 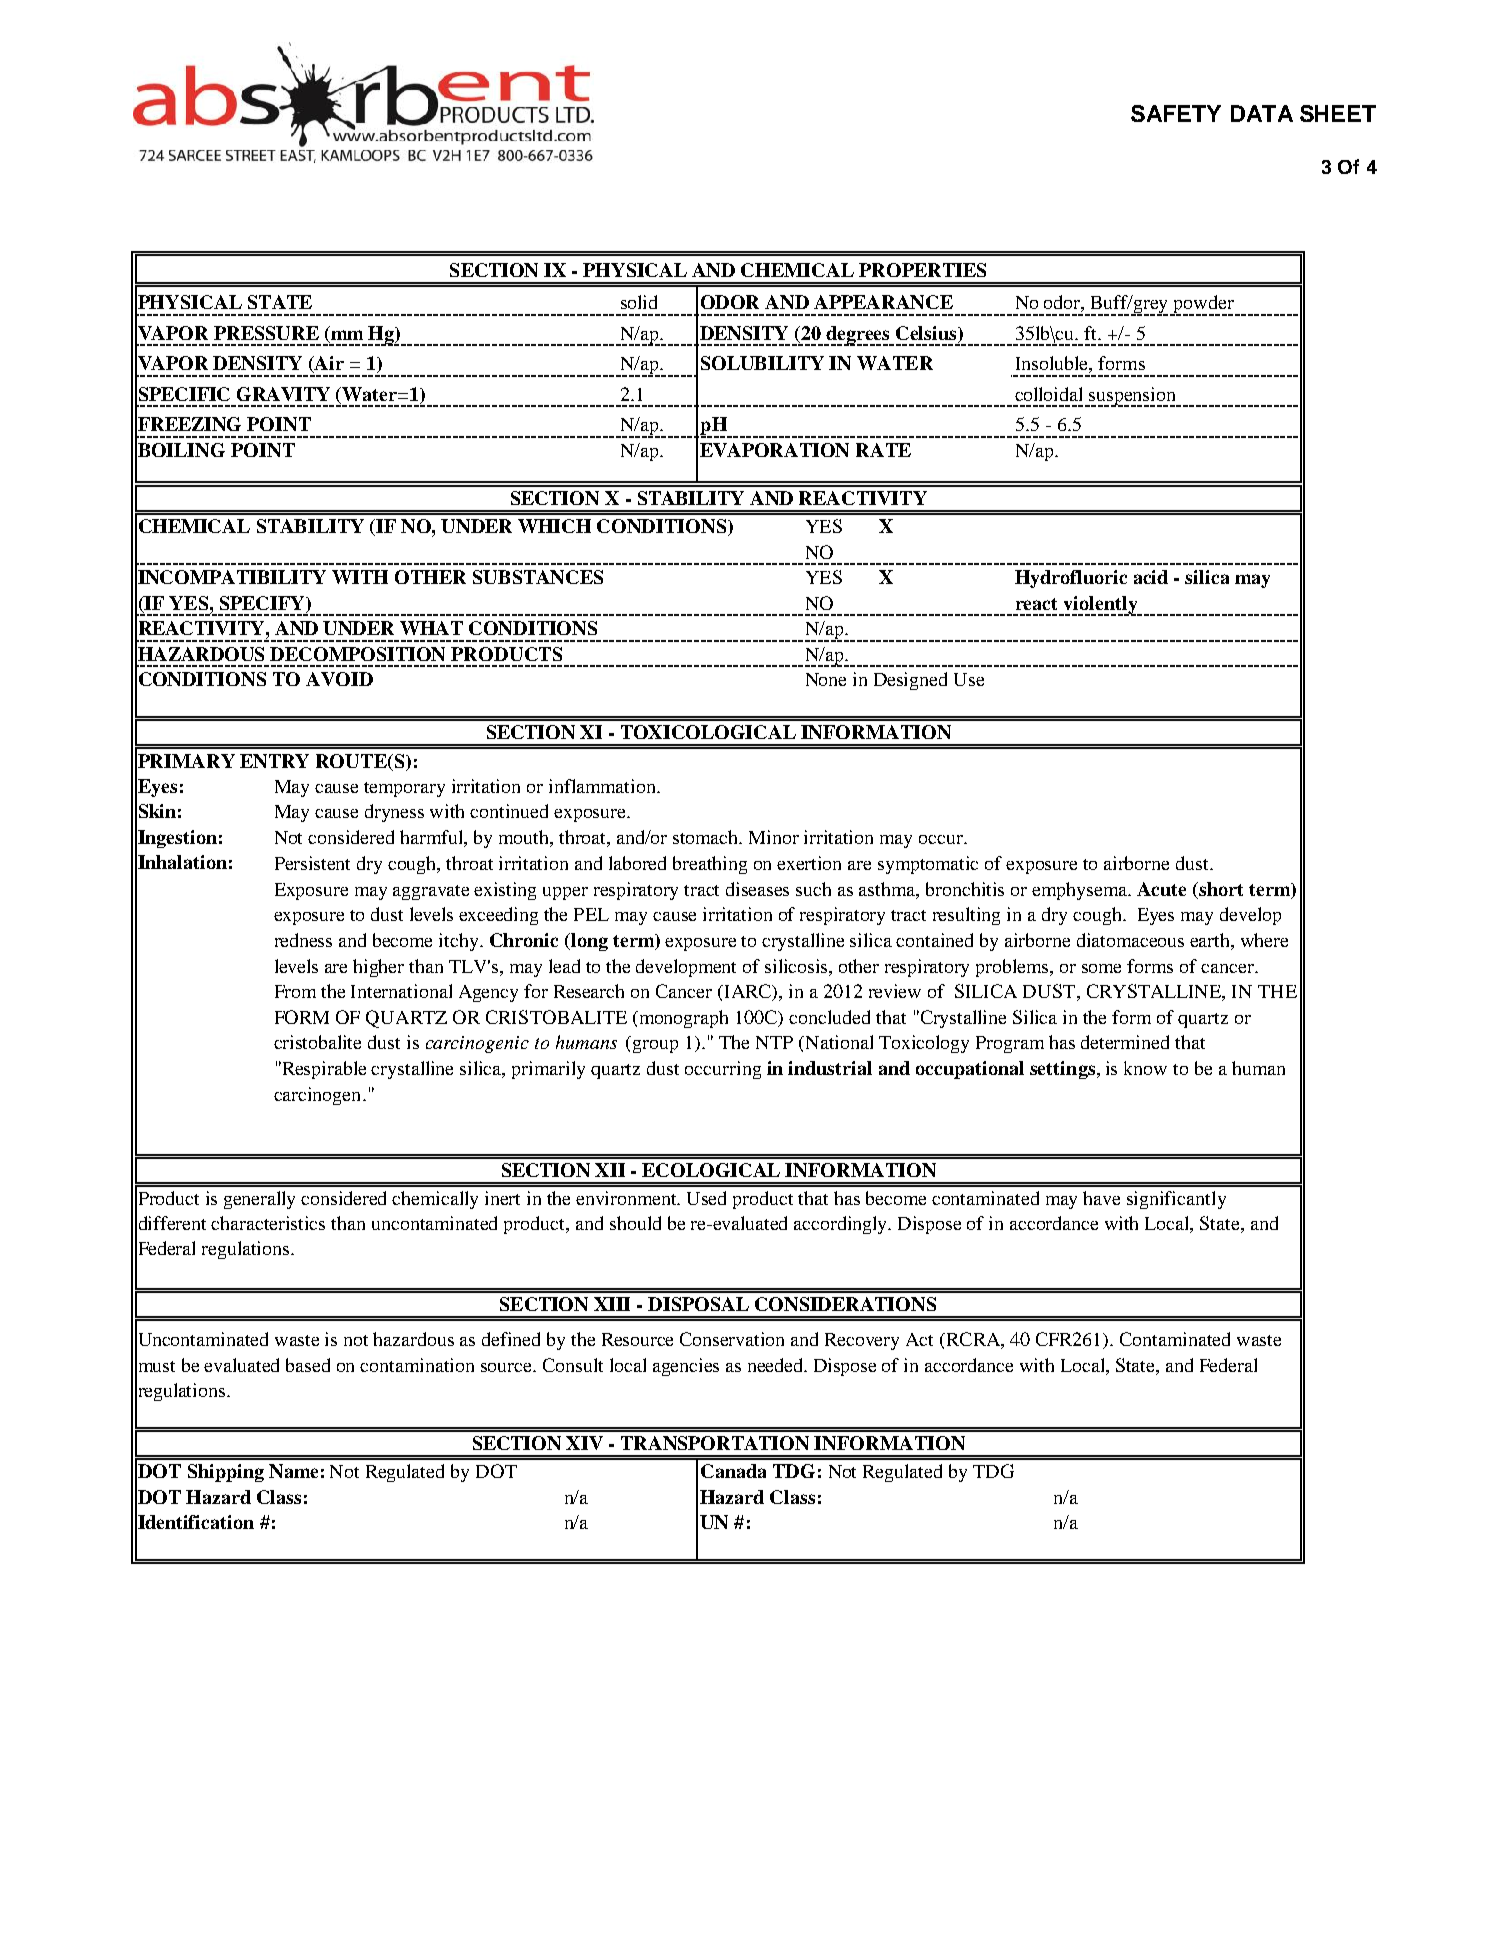 What do you see at coordinates (715, 1443) in the screenshot?
I see `TRANSPORTATION` at bounding box center [715, 1443].
